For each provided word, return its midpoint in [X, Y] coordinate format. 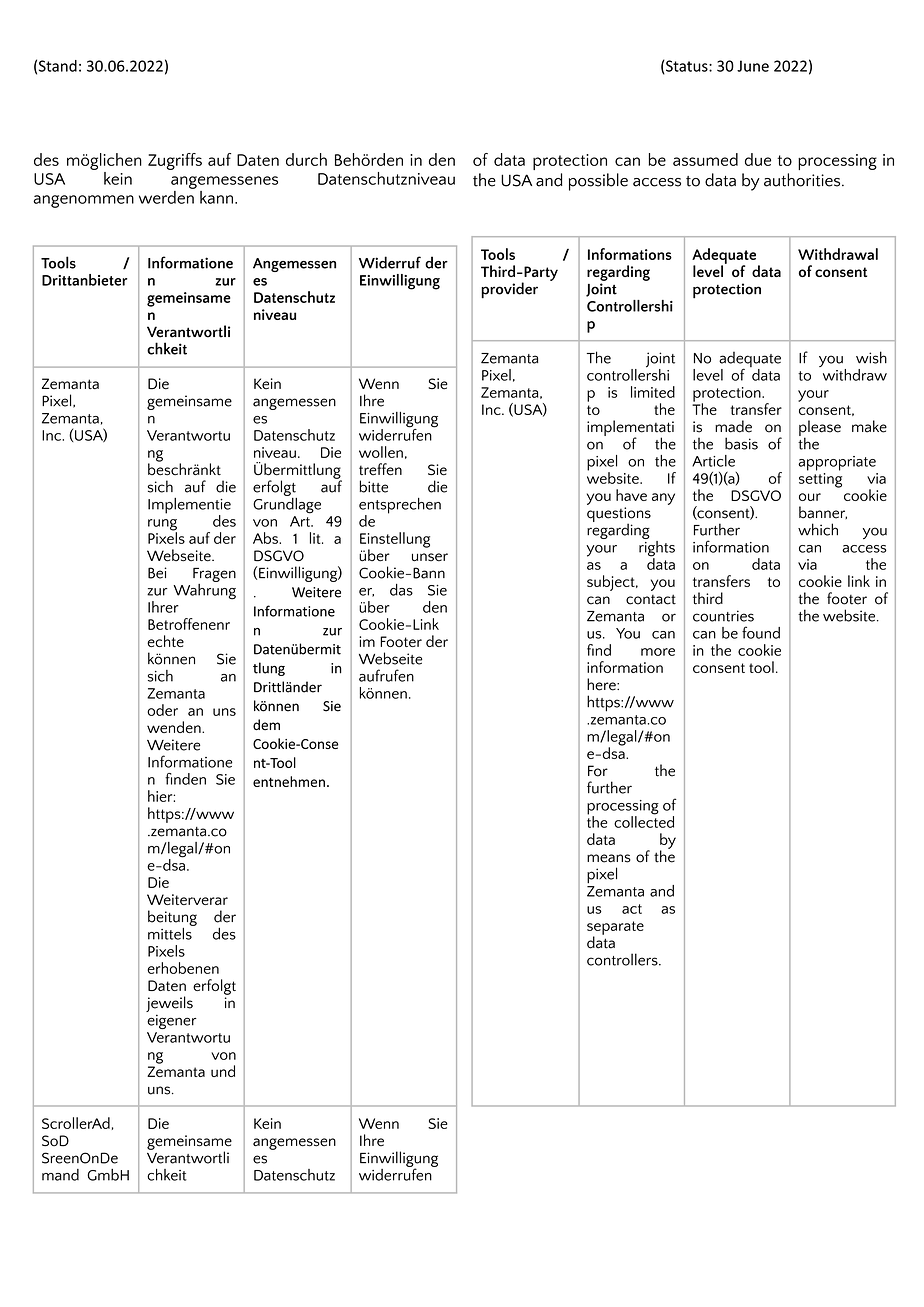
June [753, 66]
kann [216, 197]
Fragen [214, 575]
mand [60, 1175]
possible [598, 182]
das [401, 590]
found [761, 632]
